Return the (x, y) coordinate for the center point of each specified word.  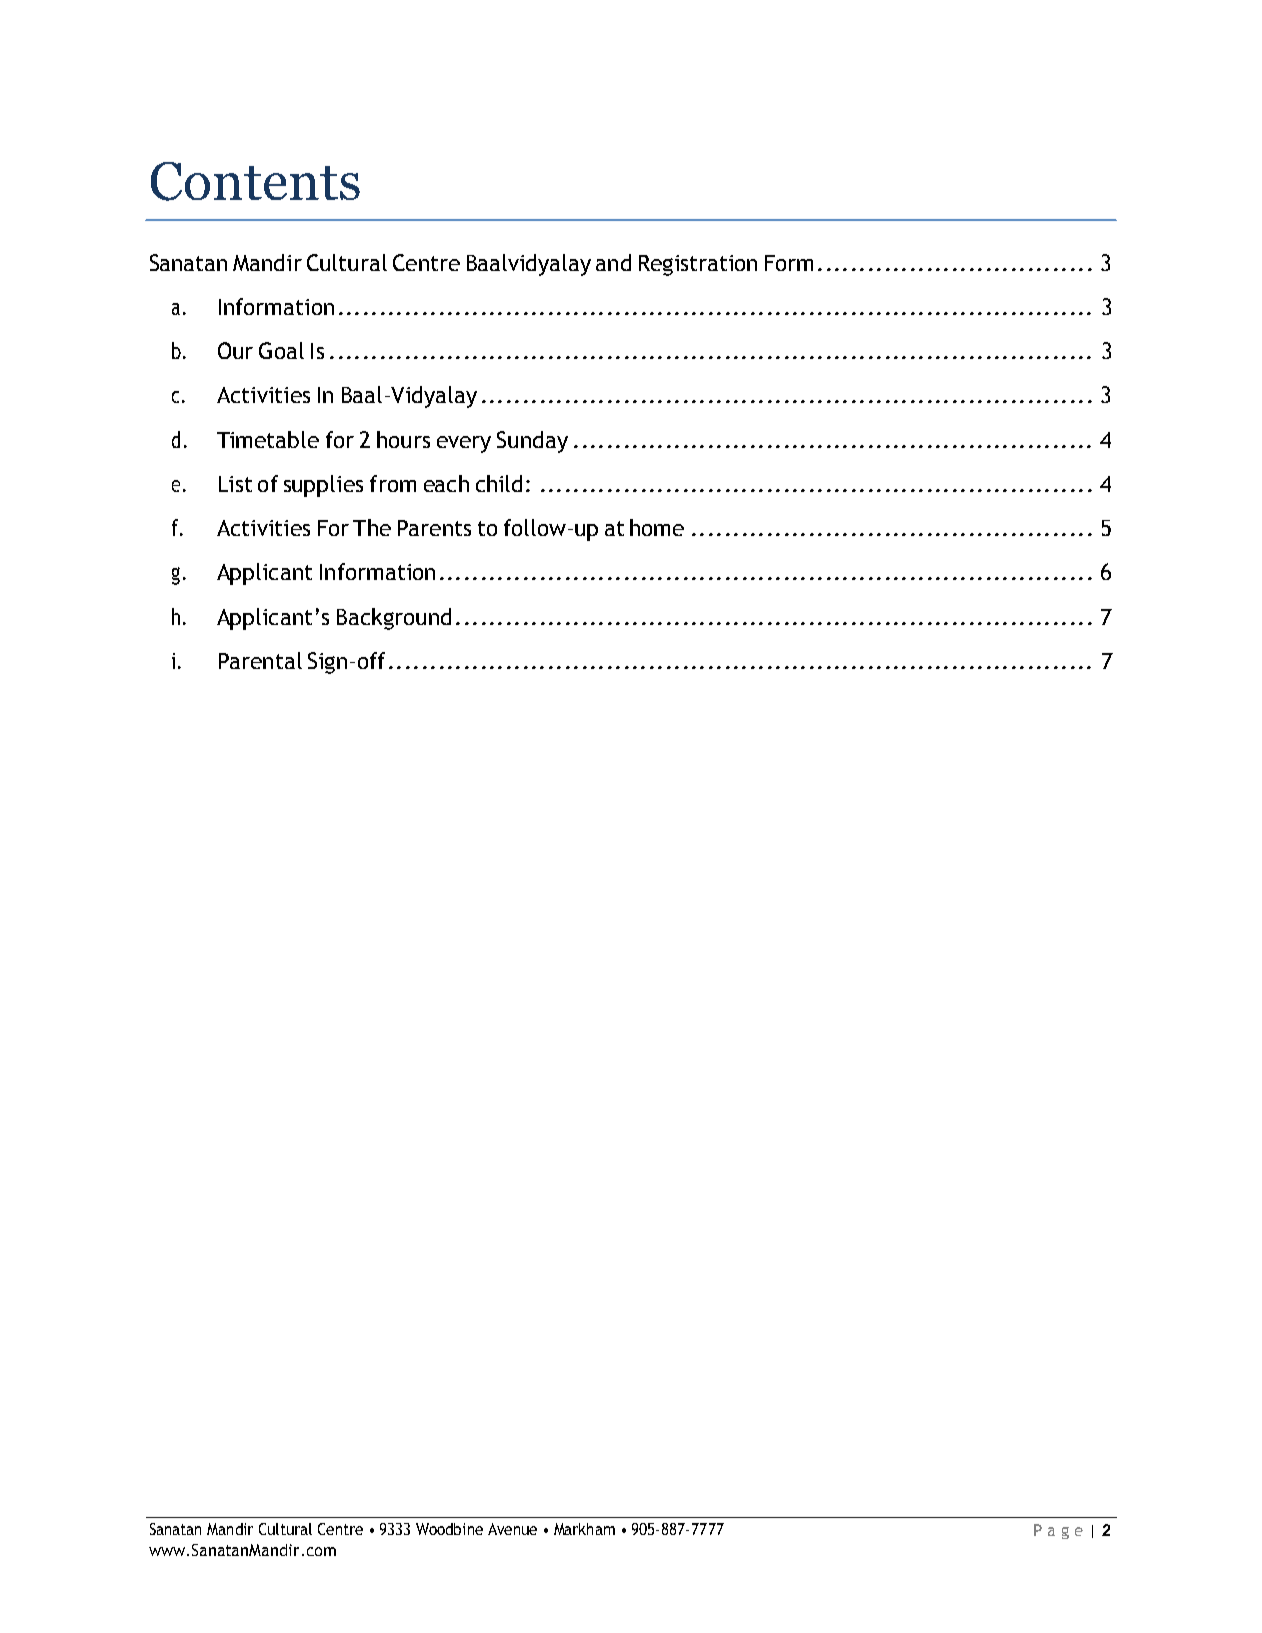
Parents (434, 528)
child (499, 483)
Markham (584, 1529)
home (657, 527)
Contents (255, 181)
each (446, 483)
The (372, 527)
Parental (260, 660)
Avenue (512, 1529)
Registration (698, 265)
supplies (323, 486)
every (464, 444)
